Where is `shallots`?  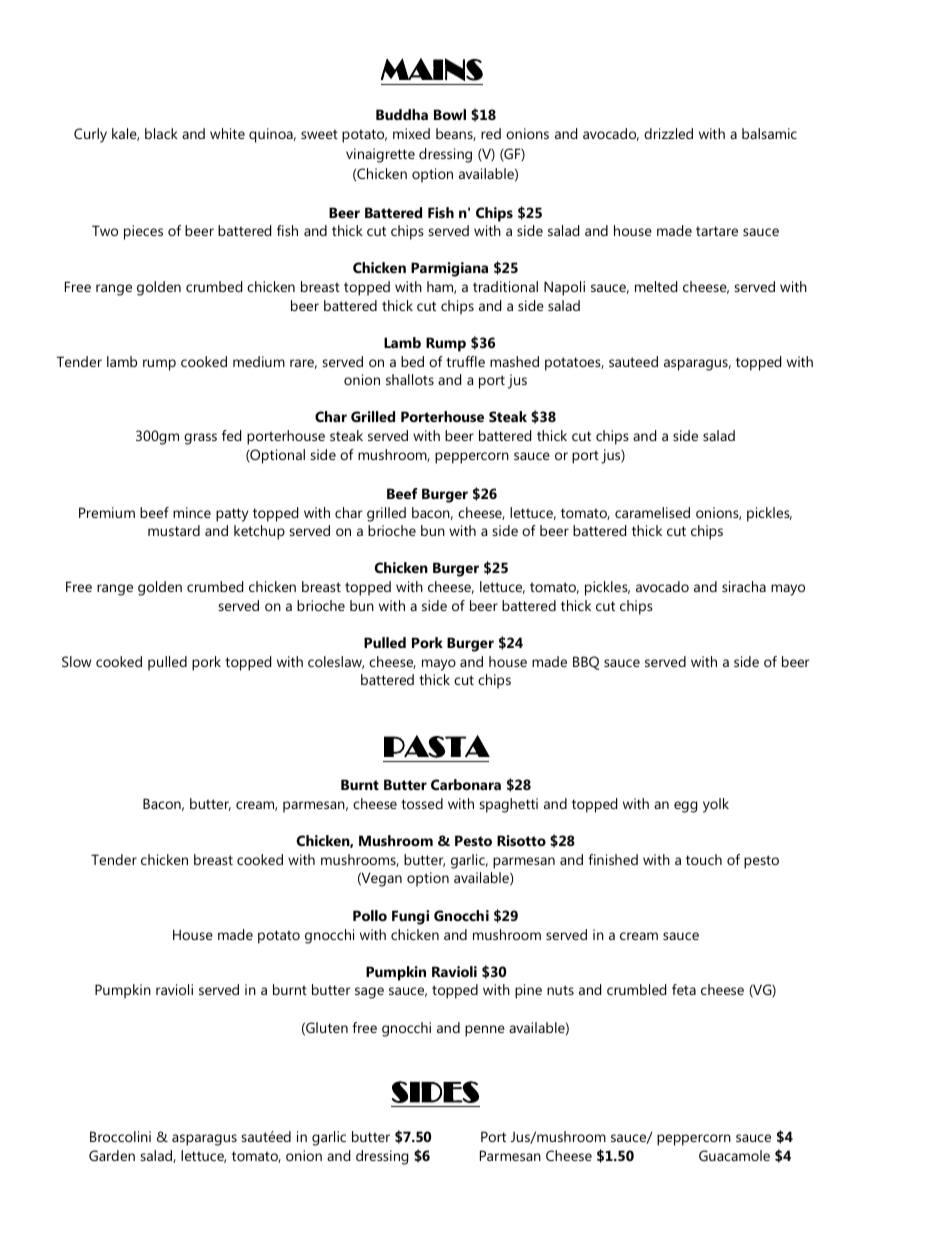 shallots is located at coordinates (410, 379).
